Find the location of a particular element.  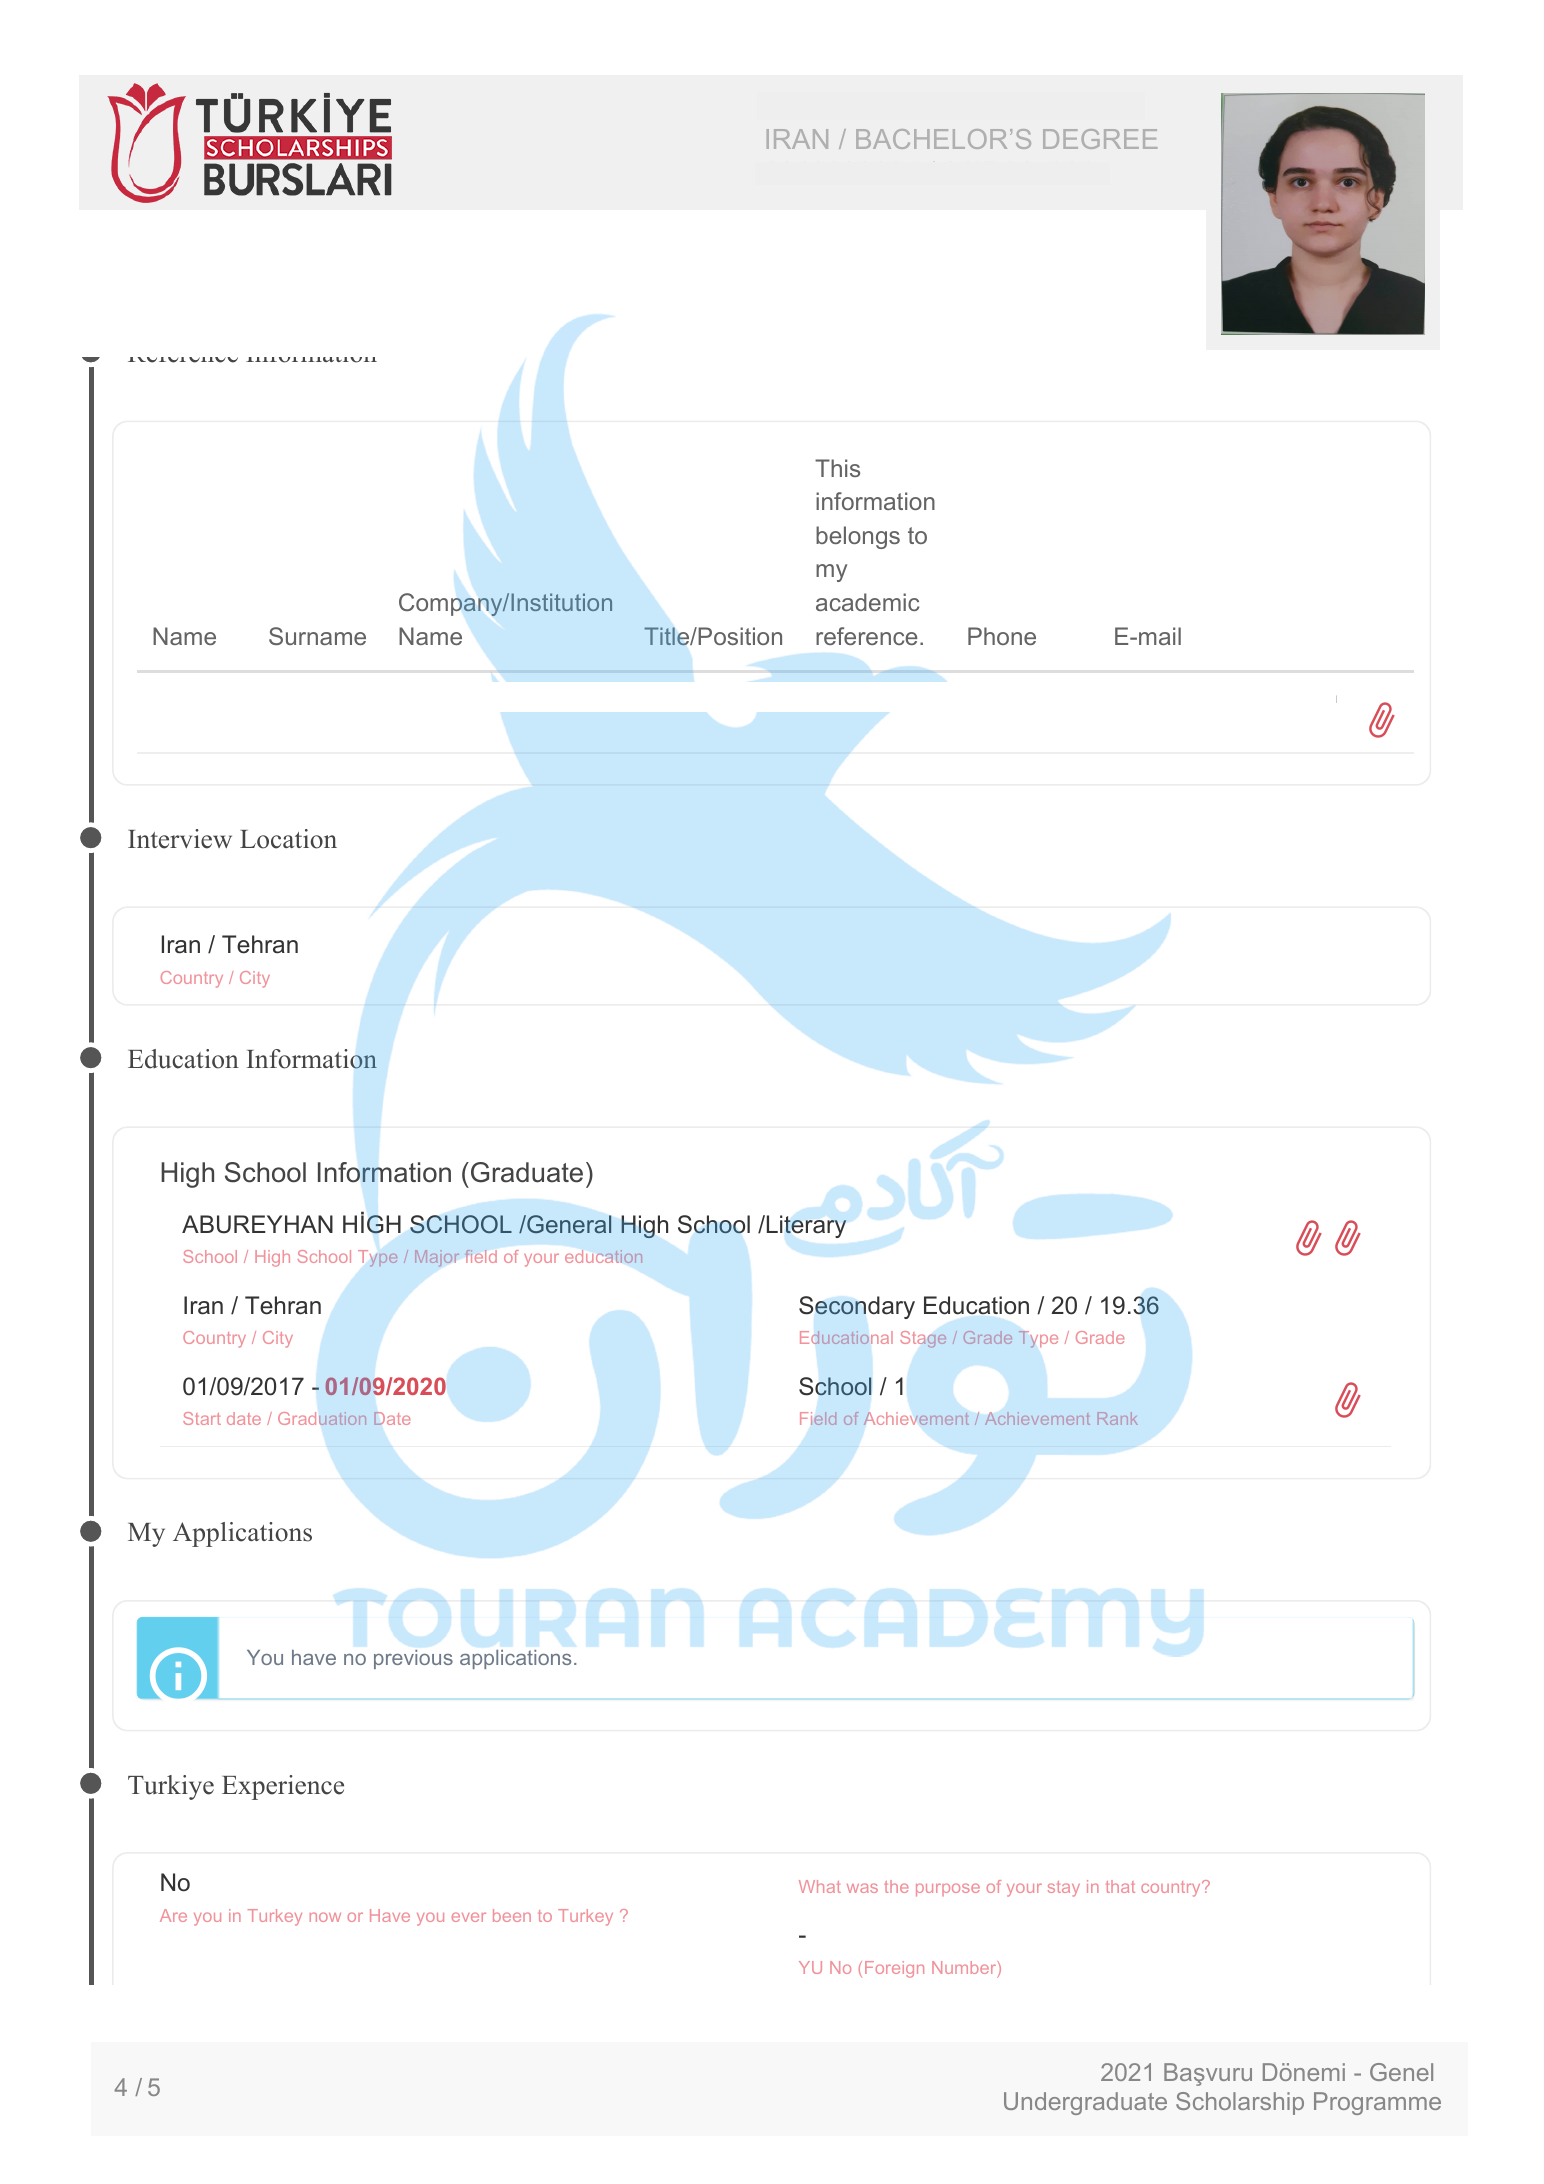

Literary is located at coordinates (805, 1226).
